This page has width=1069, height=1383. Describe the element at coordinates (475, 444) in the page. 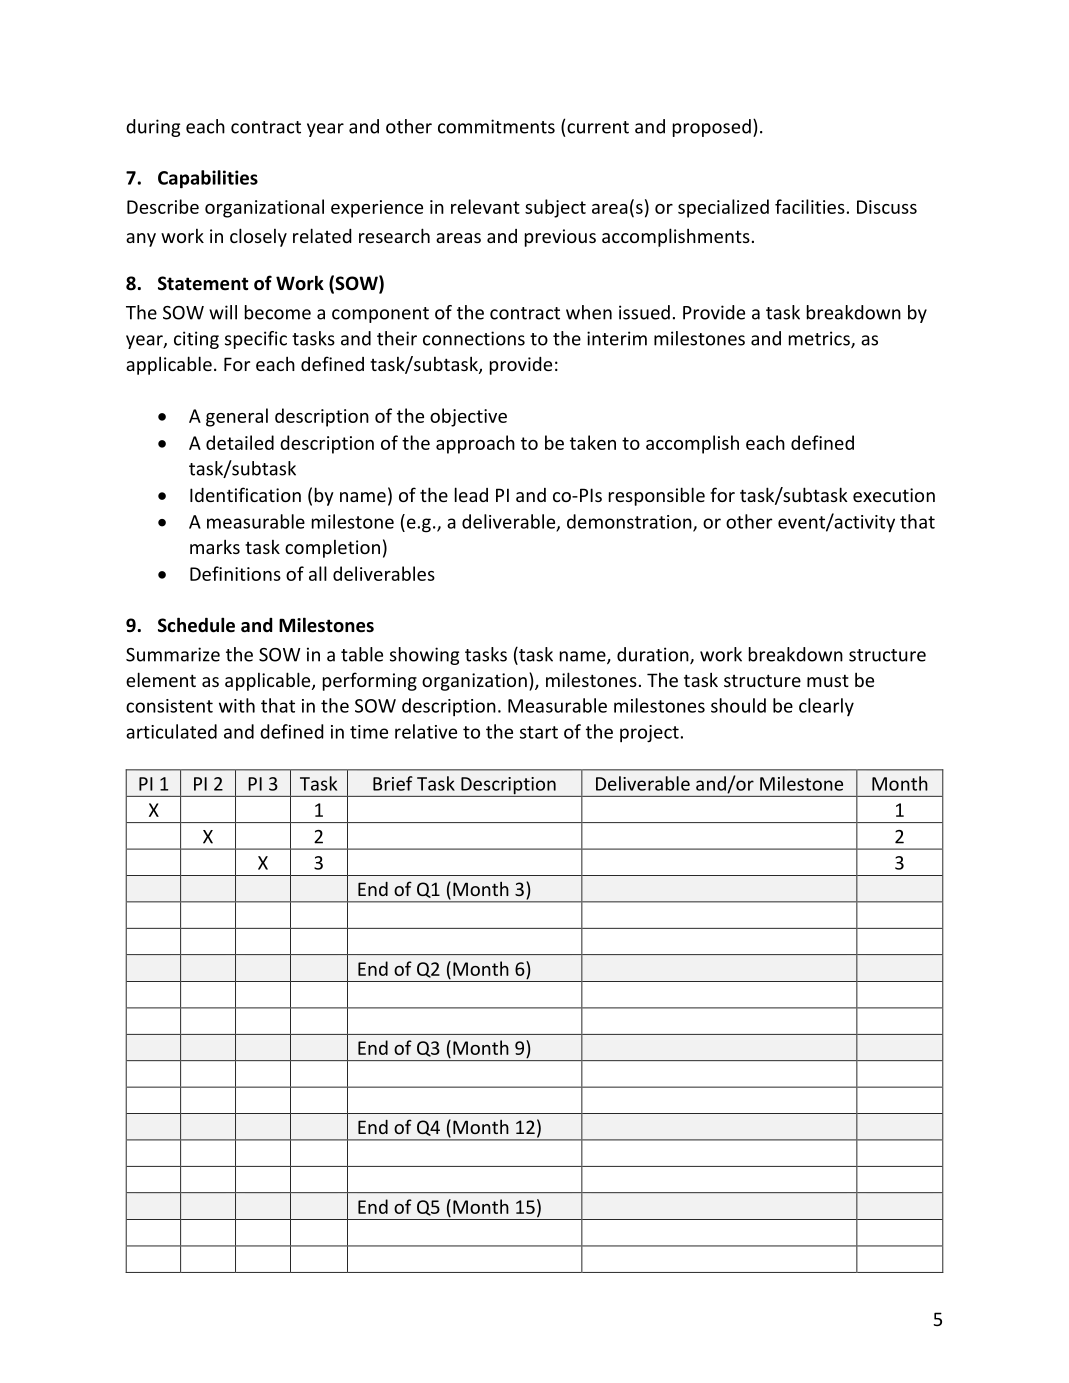

I see `approach` at that location.
